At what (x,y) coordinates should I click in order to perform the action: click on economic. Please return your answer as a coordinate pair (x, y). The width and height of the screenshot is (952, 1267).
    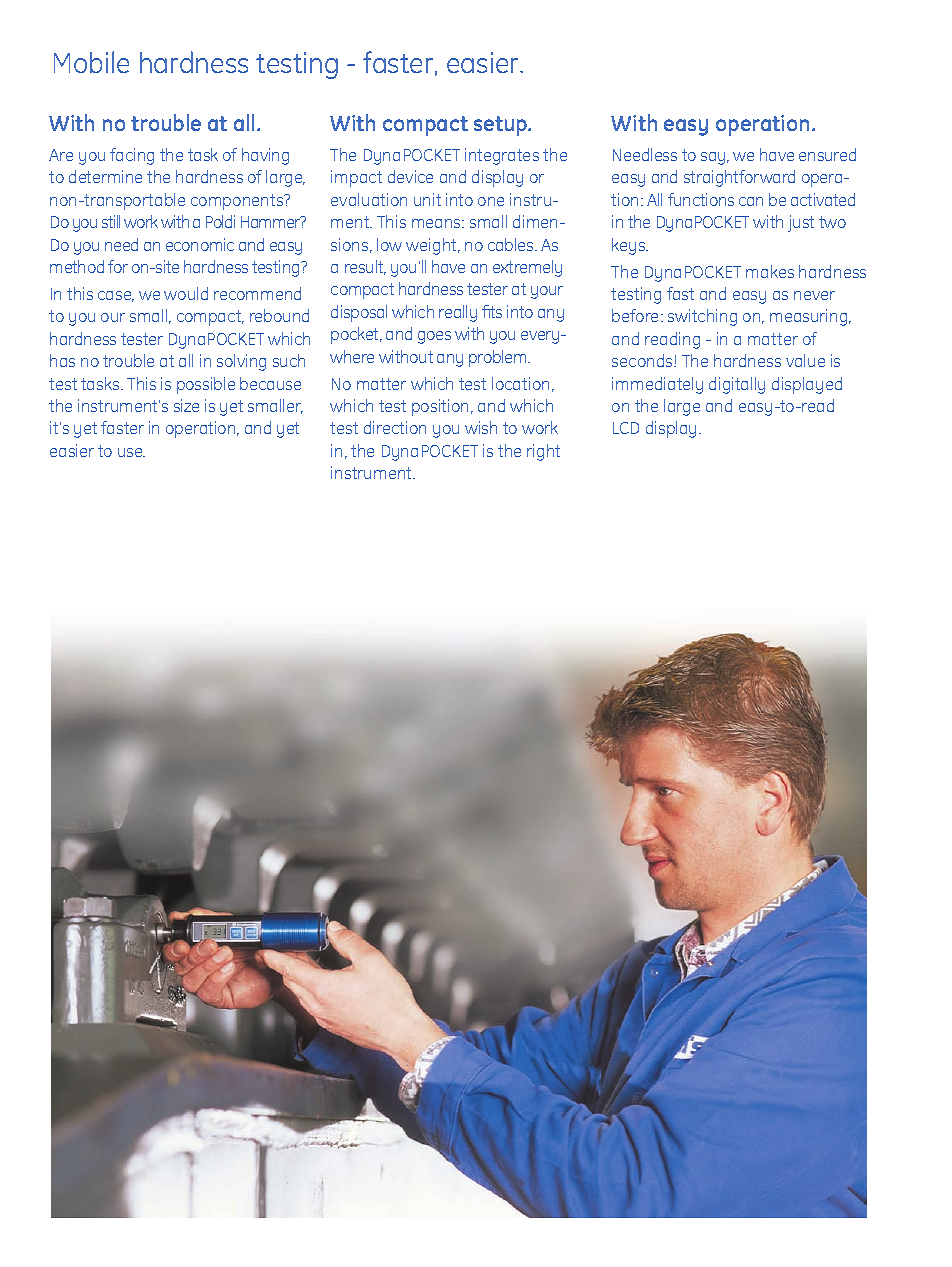
    Looking at the image, I should click on (200, 244).
